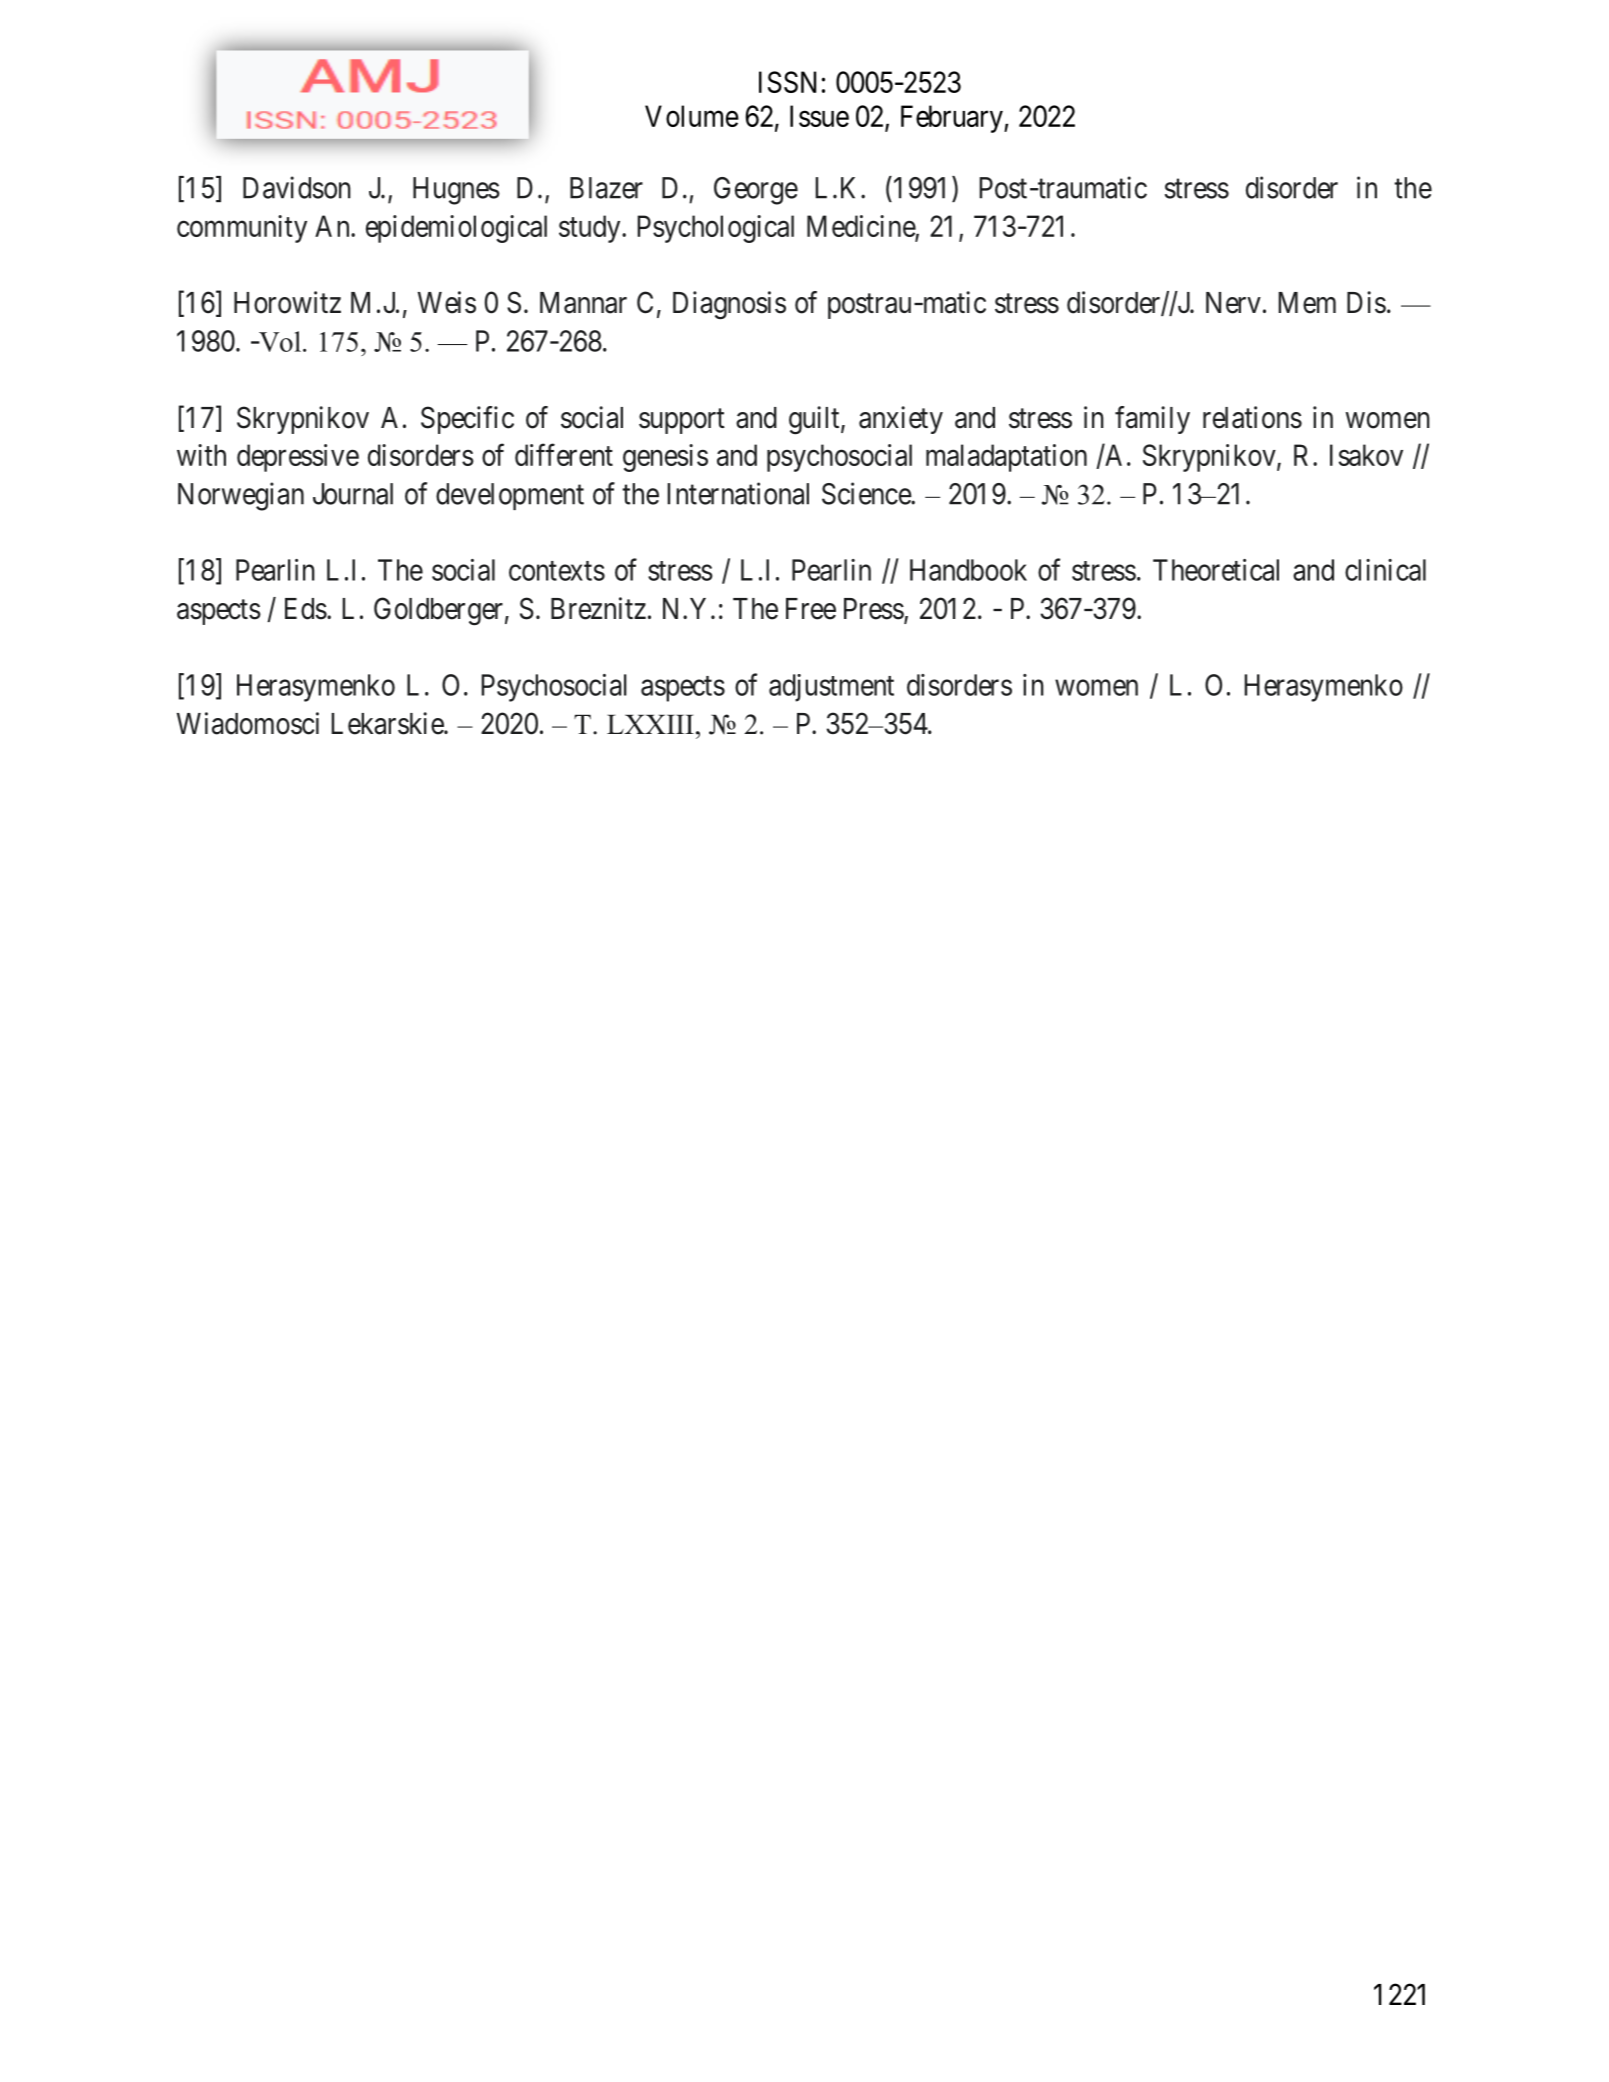 This screenshot has height=2082, width=1609. What do you see at coordinates (467, 420) in the screenshot?
I see `Specific` at bounding box center [467, 420].
